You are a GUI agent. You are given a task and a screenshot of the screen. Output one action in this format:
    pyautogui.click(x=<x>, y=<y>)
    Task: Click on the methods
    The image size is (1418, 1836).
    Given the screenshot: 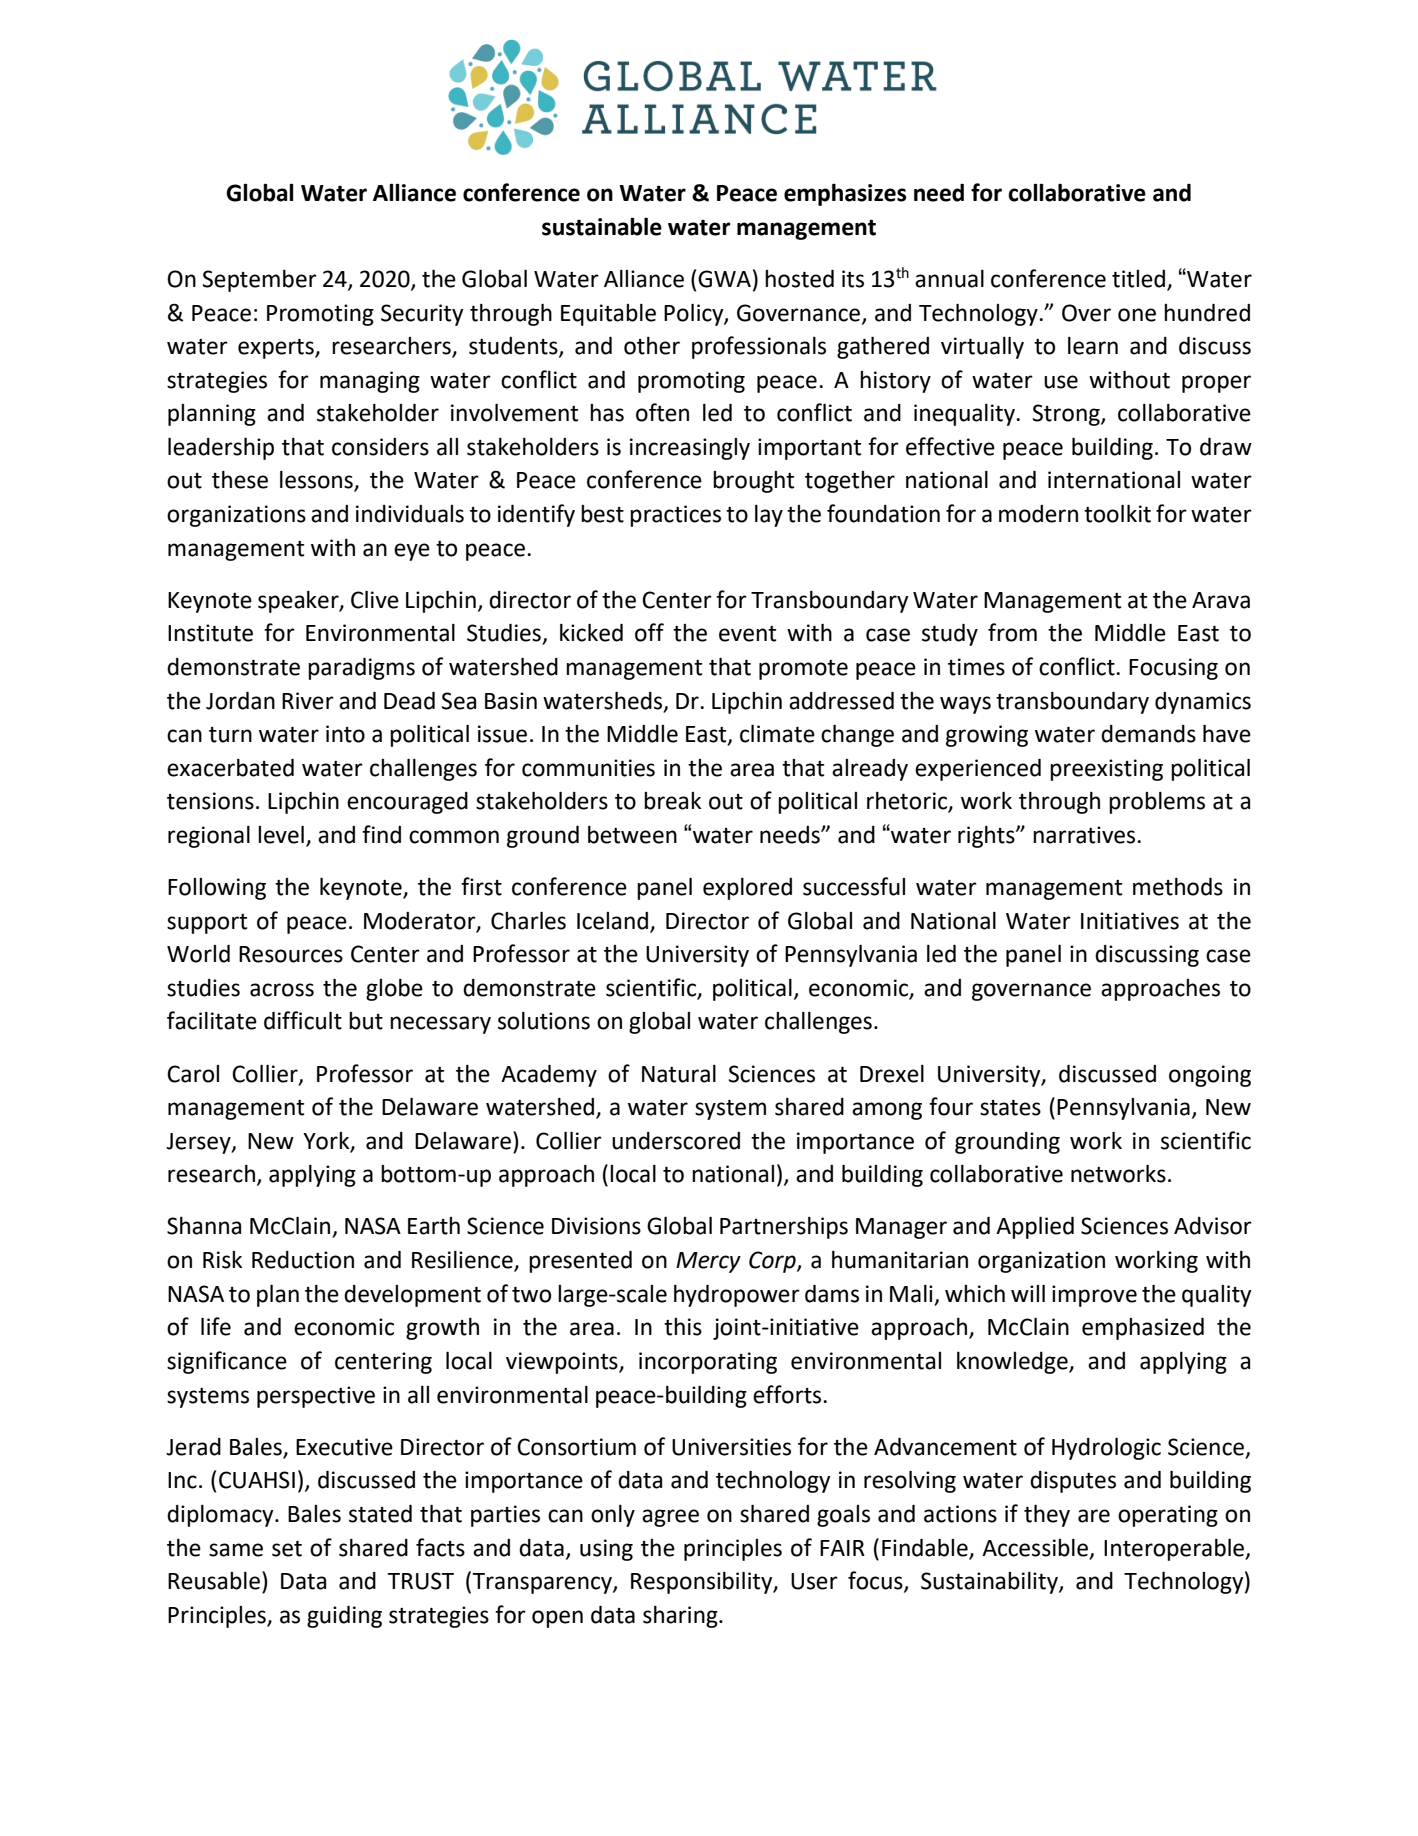 What is the action you would take?
    pyautogui.click(x=1178, y=887)
